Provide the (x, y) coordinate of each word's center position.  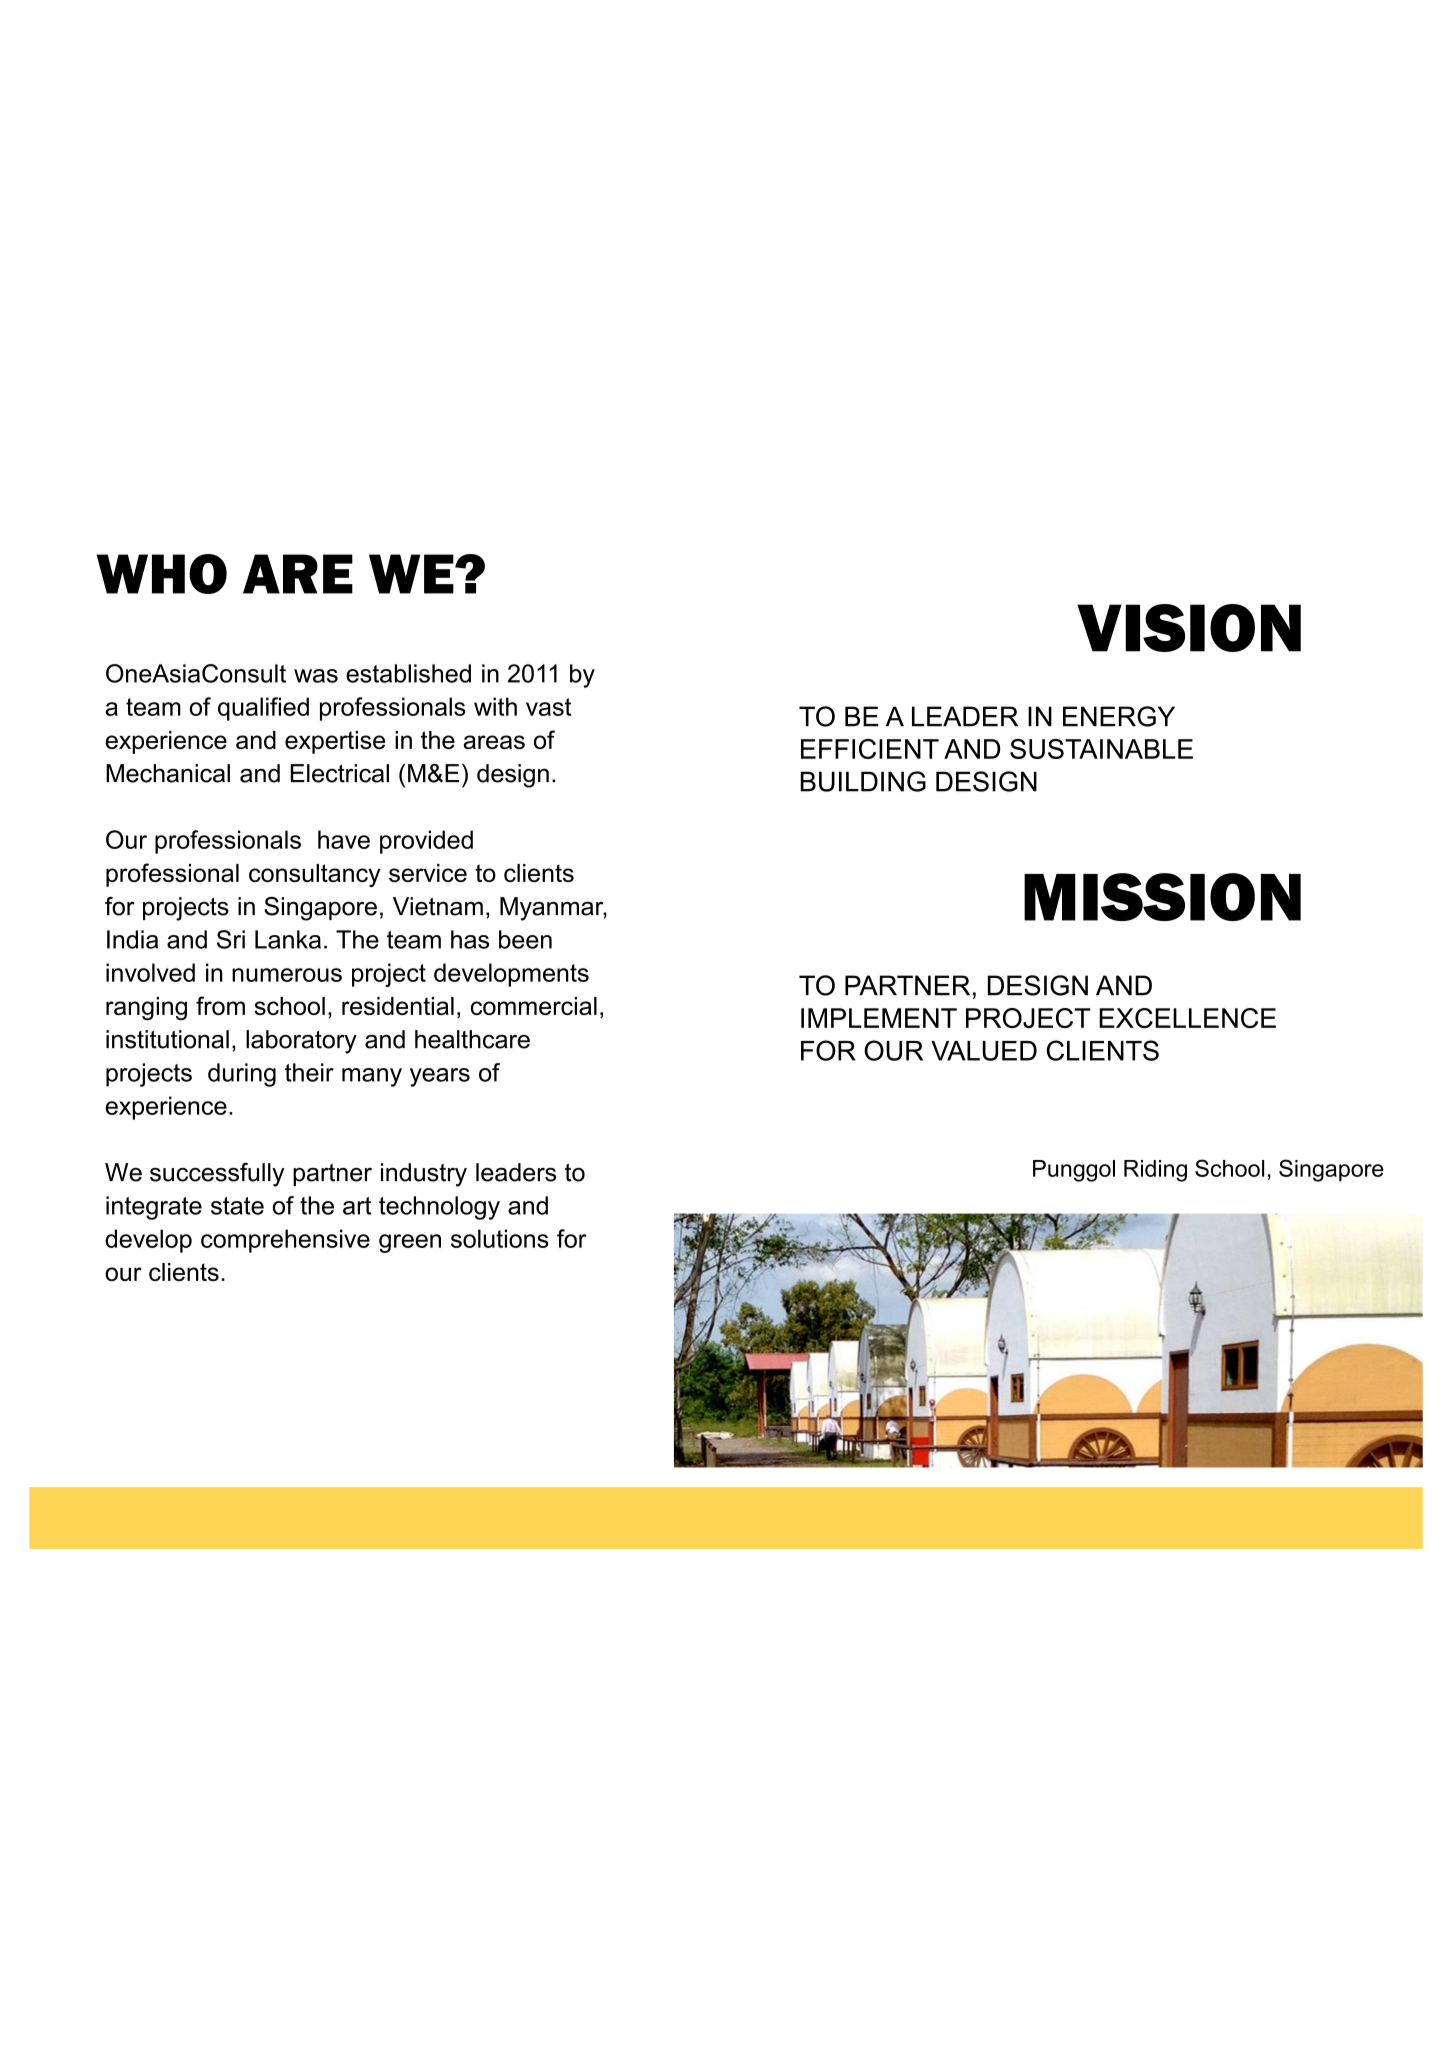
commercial (534, 1006)
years (440, 1077)
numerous (287, 975)
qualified (263, 709)
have (344, 839)
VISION (1189, 628)
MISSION (1162, 897)
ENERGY (1119, 716)
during (242, 1075)
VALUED (984, 1051)
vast (548, 707)
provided (426, 842)
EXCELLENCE (1187, 1018)
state (237, 1206)
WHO (162, 574)
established (408, 673)
